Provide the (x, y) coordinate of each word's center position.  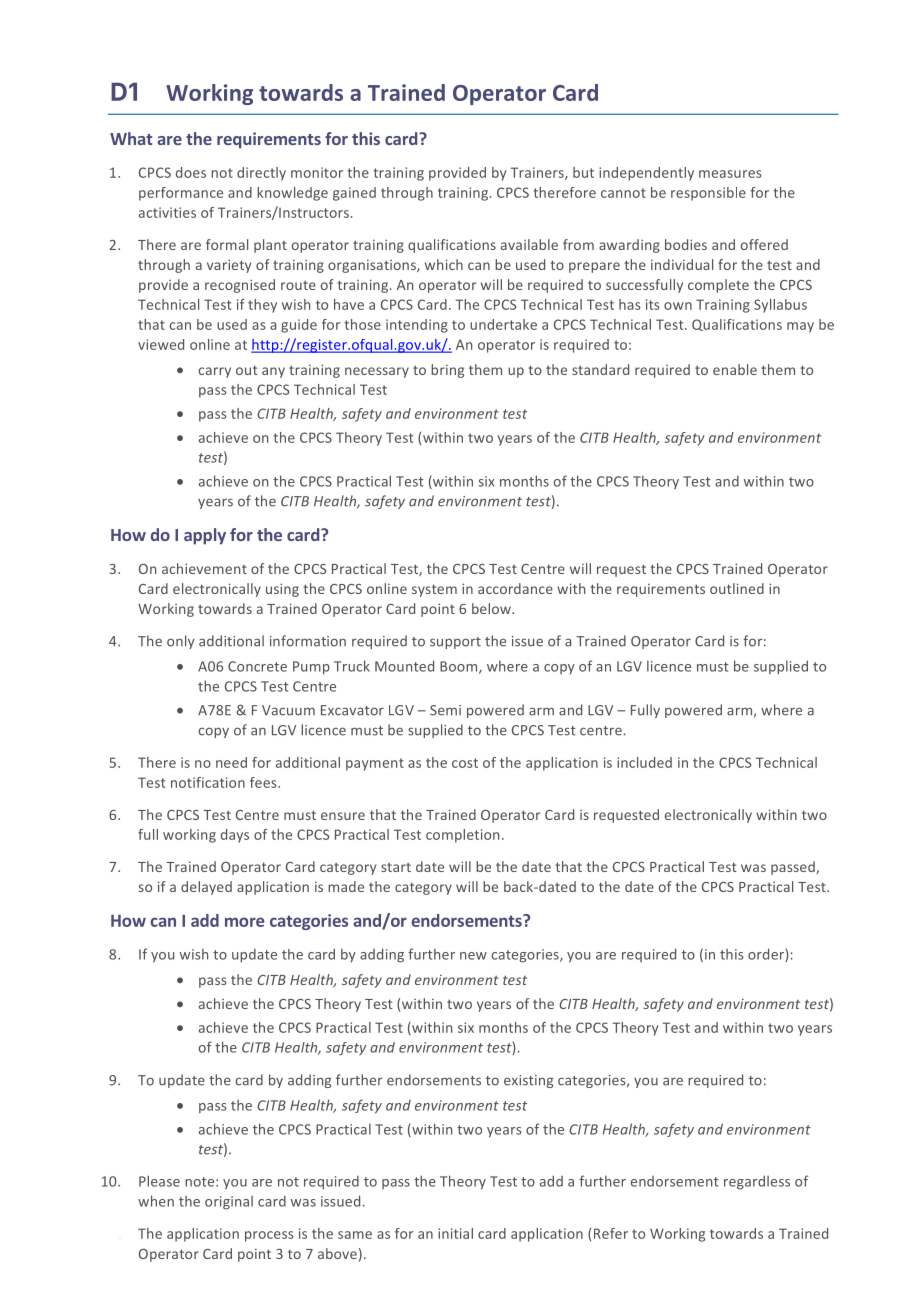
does (191, 172)
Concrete (257, 666)
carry (215, 372)
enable (735, 369)
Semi (445, 710)
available (529, 244)
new (473, 956)
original (229, 1203)
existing (528, 1081)
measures (730, 174)
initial (455, 1233)
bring (447, 371)
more (244, 922)
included (644, 762)
